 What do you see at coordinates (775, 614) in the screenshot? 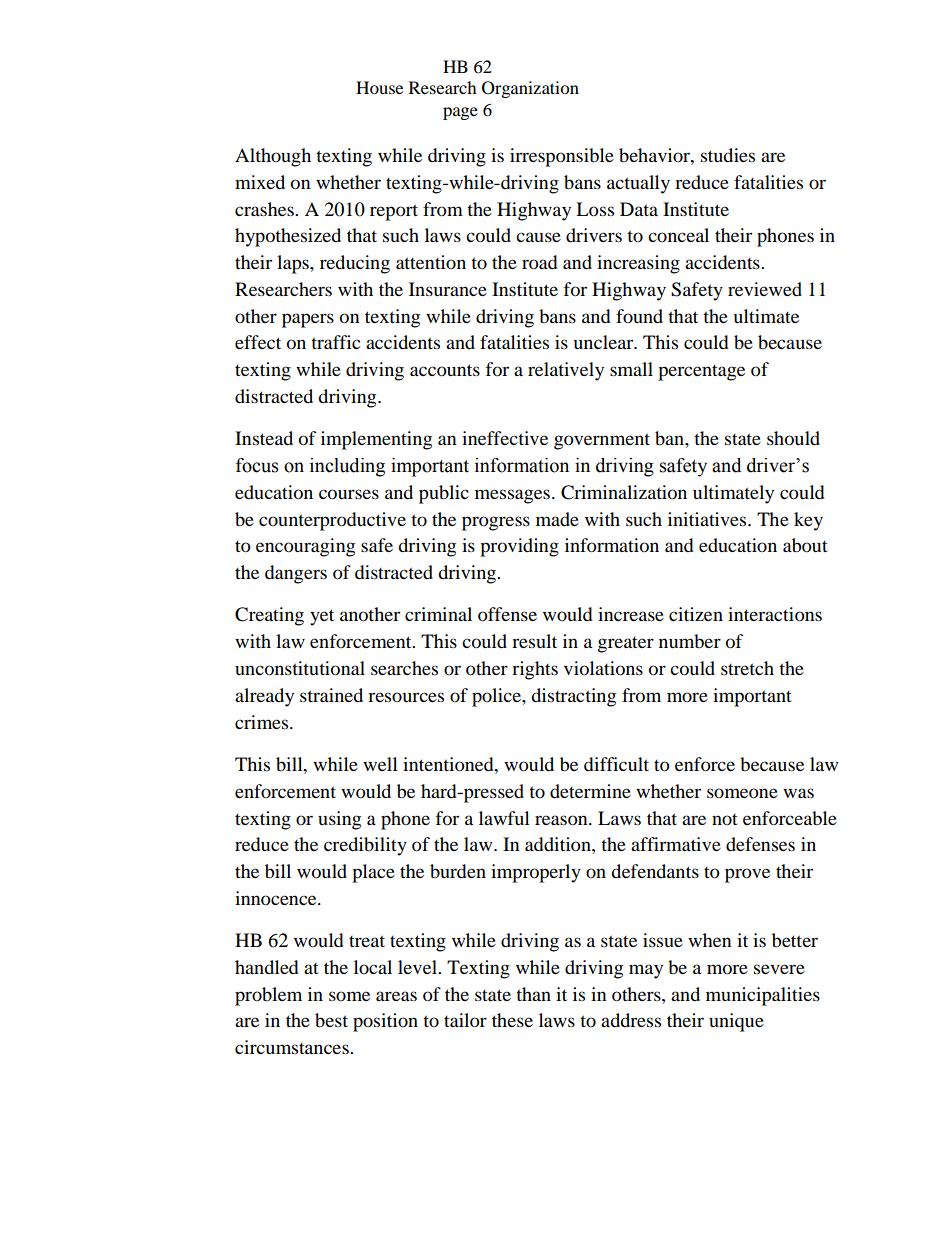
I see `interactions` at bounding box center [775, 614].
